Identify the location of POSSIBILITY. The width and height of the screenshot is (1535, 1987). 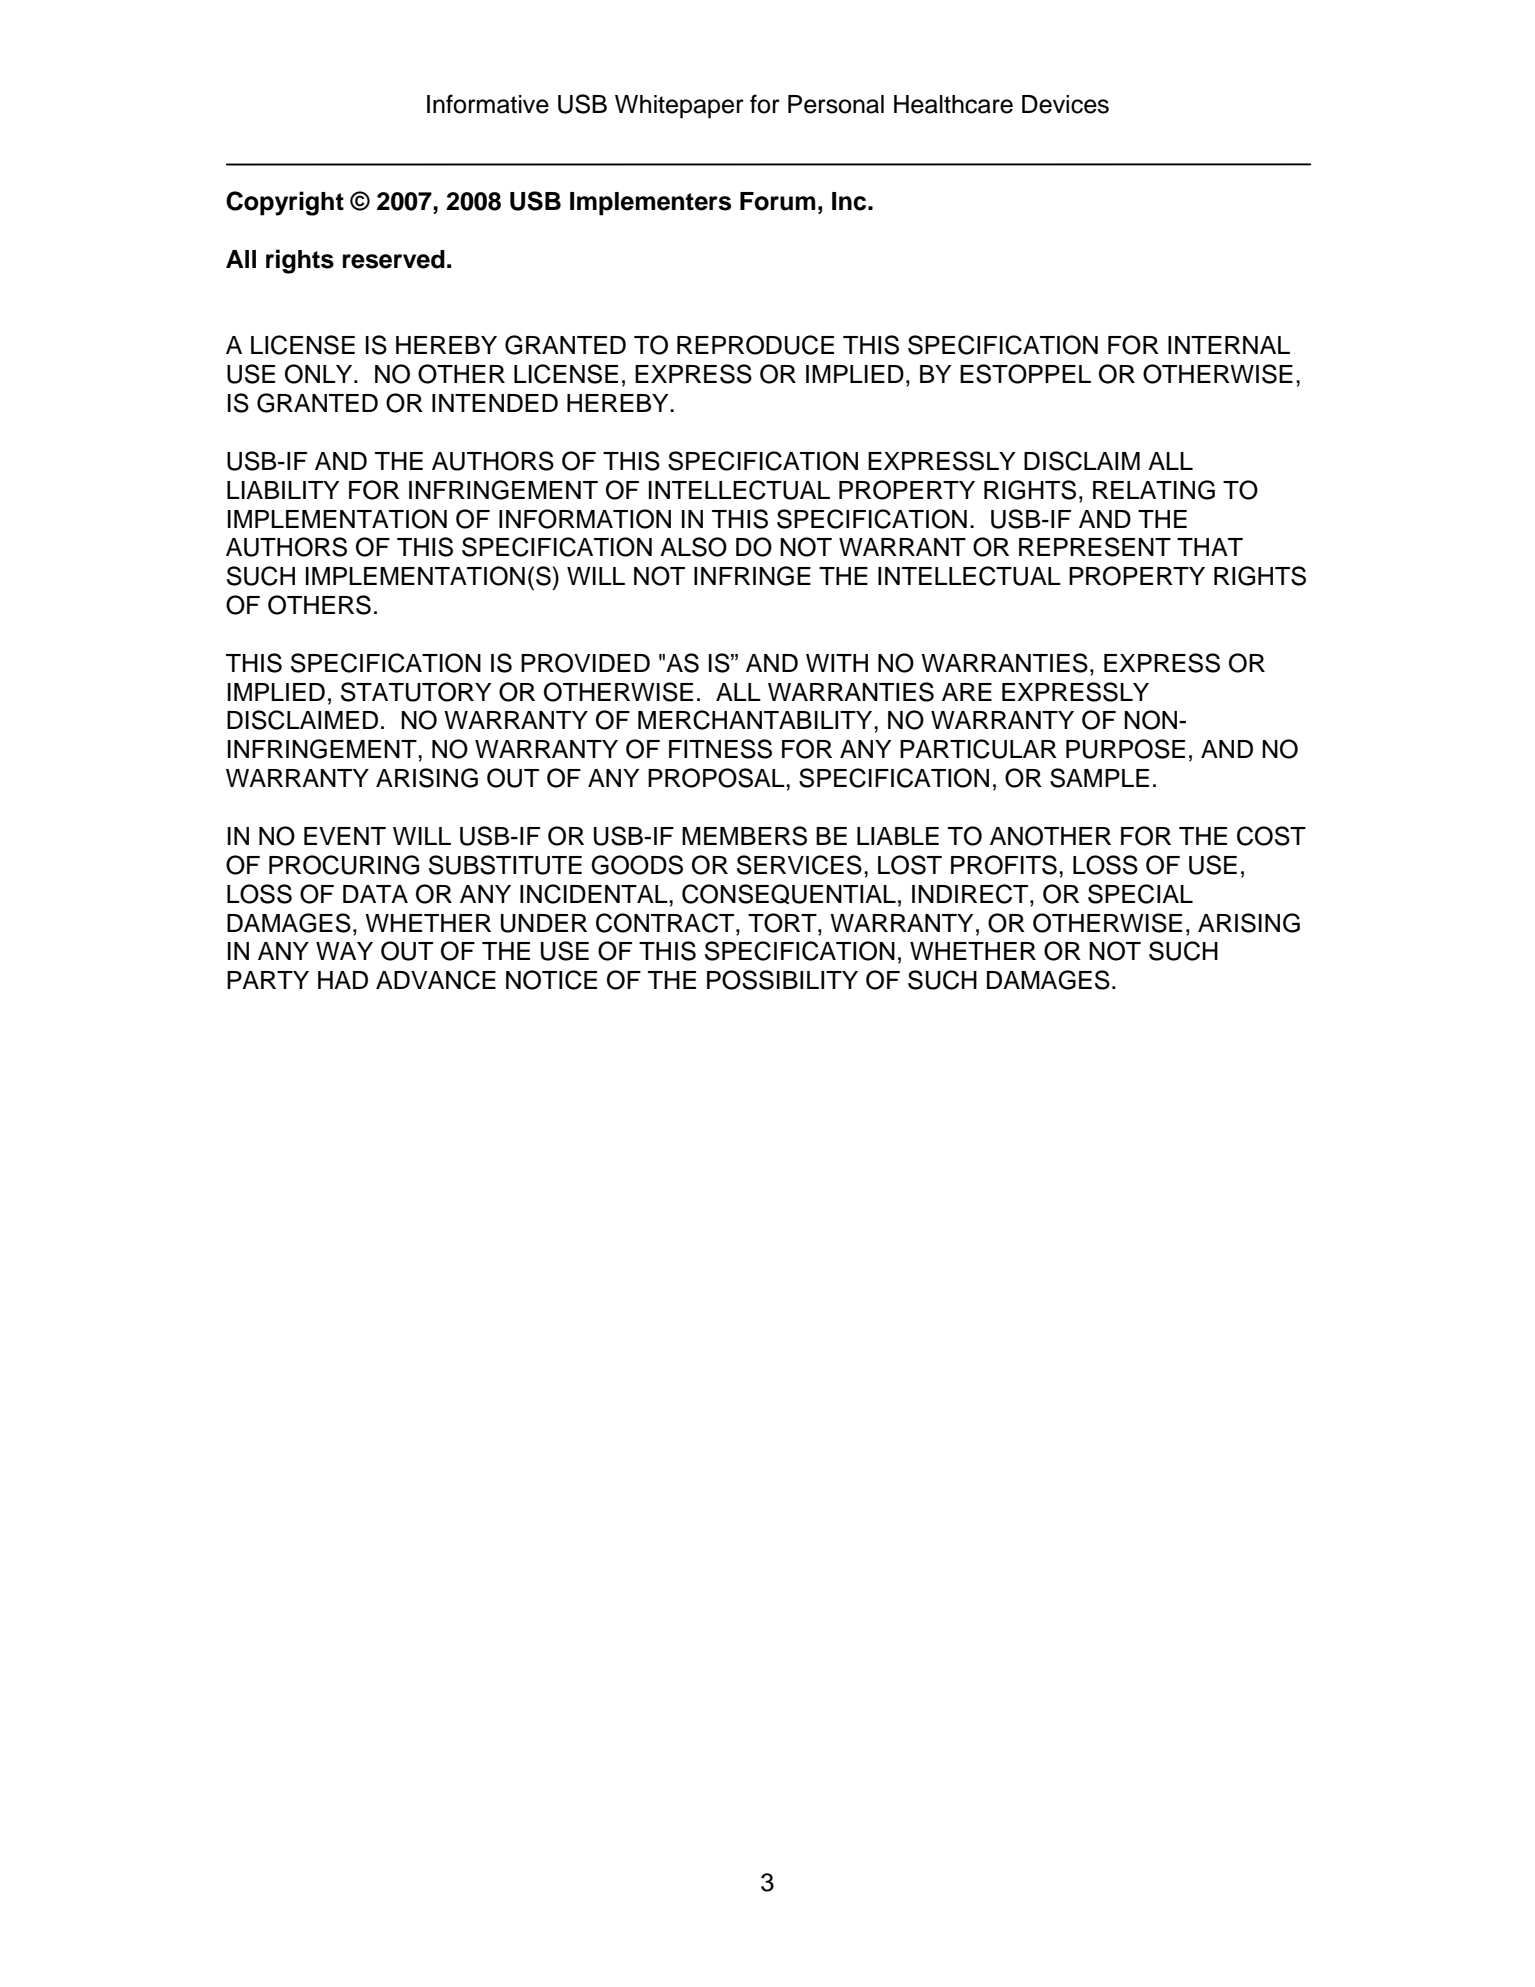
(782, 980).
